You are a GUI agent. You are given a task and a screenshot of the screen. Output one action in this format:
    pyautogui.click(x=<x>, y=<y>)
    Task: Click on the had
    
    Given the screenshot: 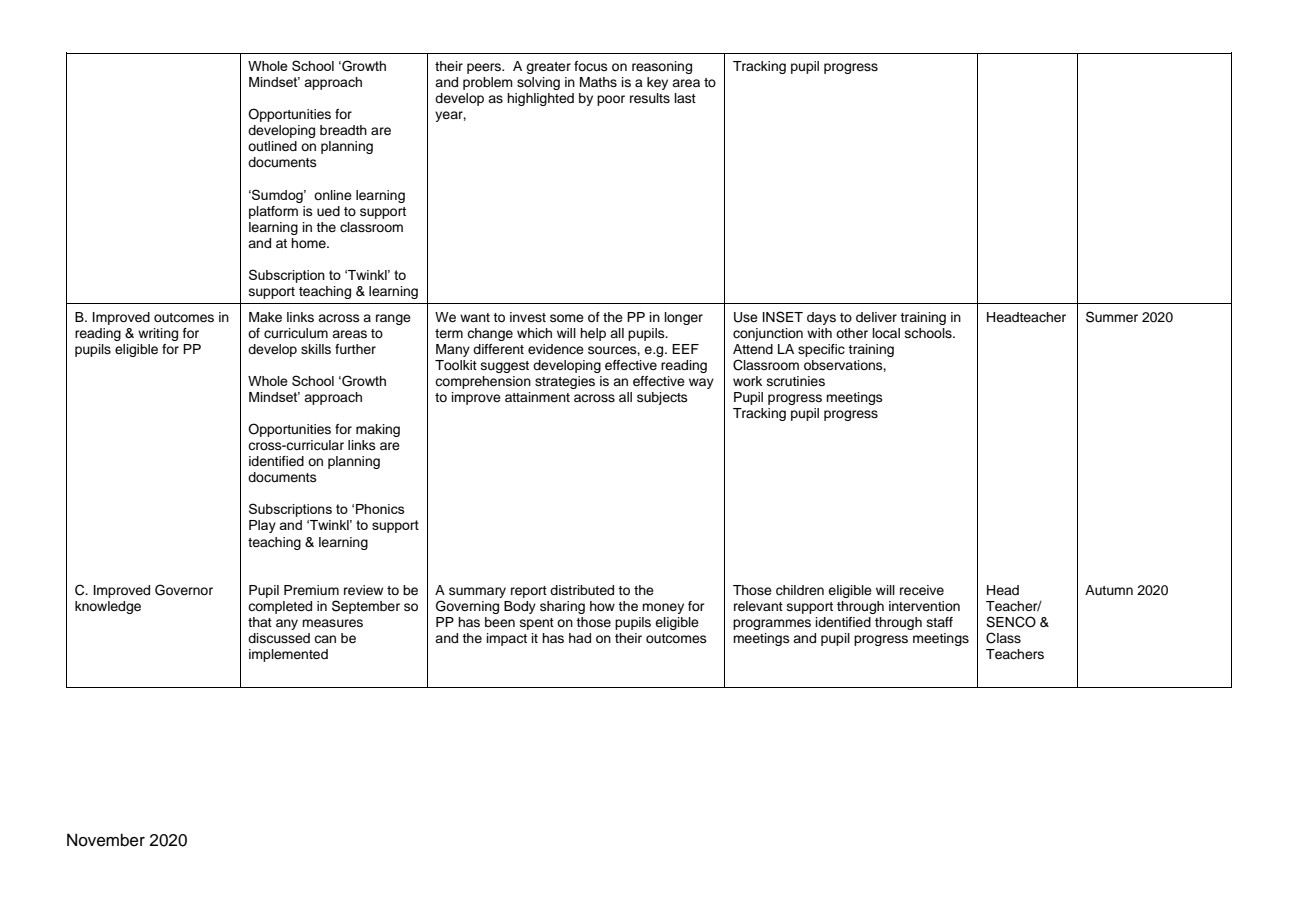 What is the action you would take?
    pyautogui.click(x=580, y=638)
